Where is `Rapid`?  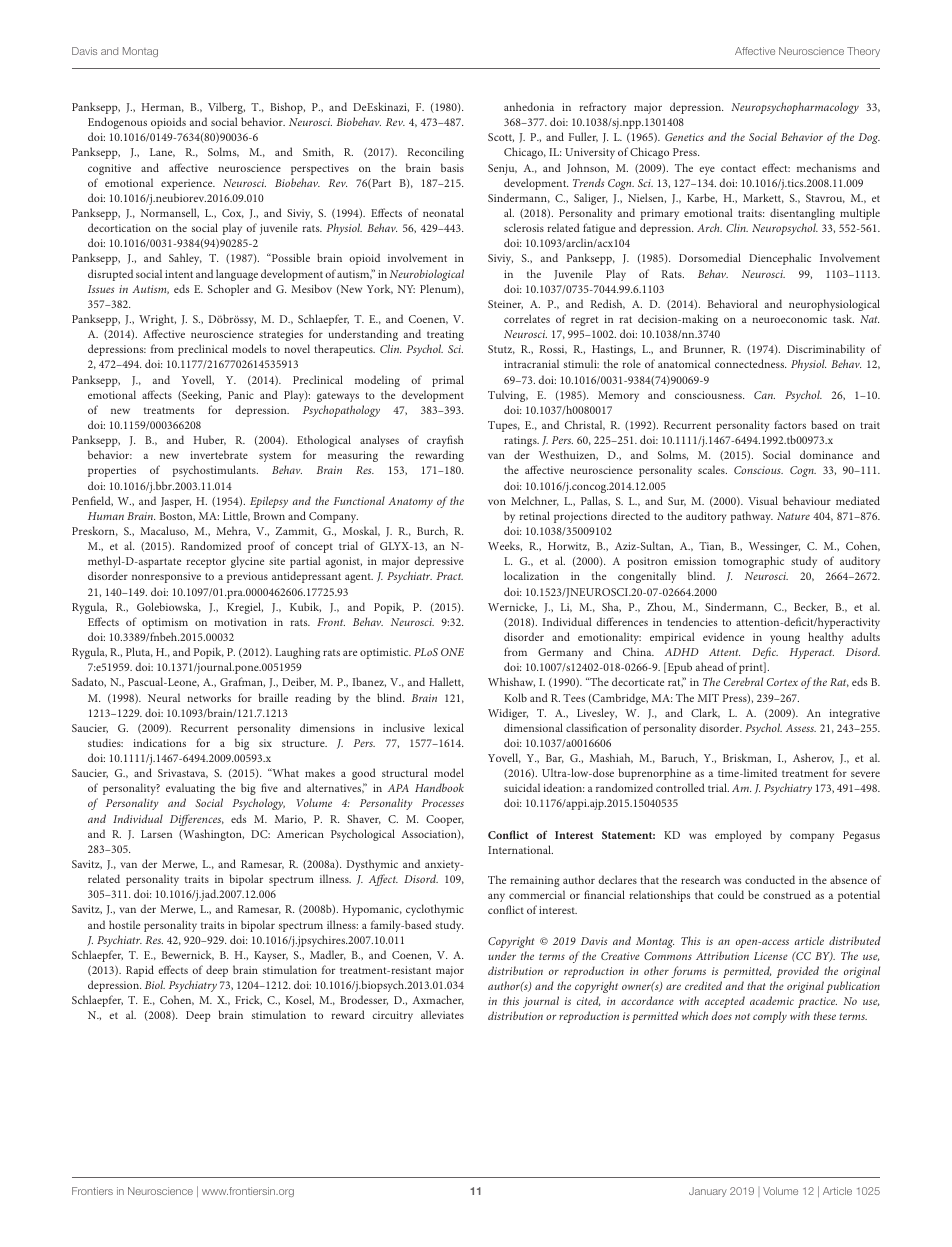
Rapid is located at coordinates (140, 971).
